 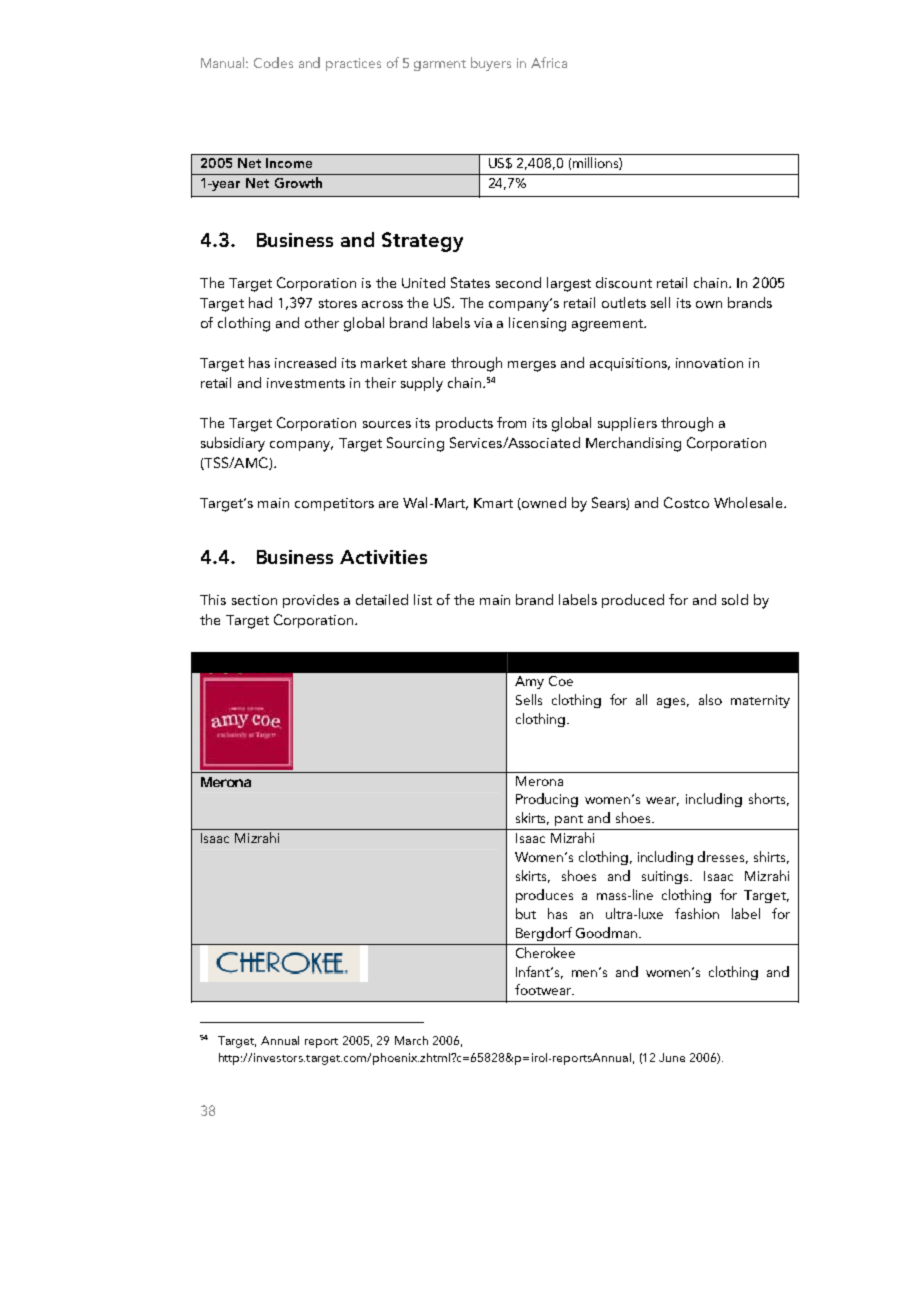 What do you see at coordinates (273, 62) in the image?
I see `Codes` at bounding box center [273, 62].
